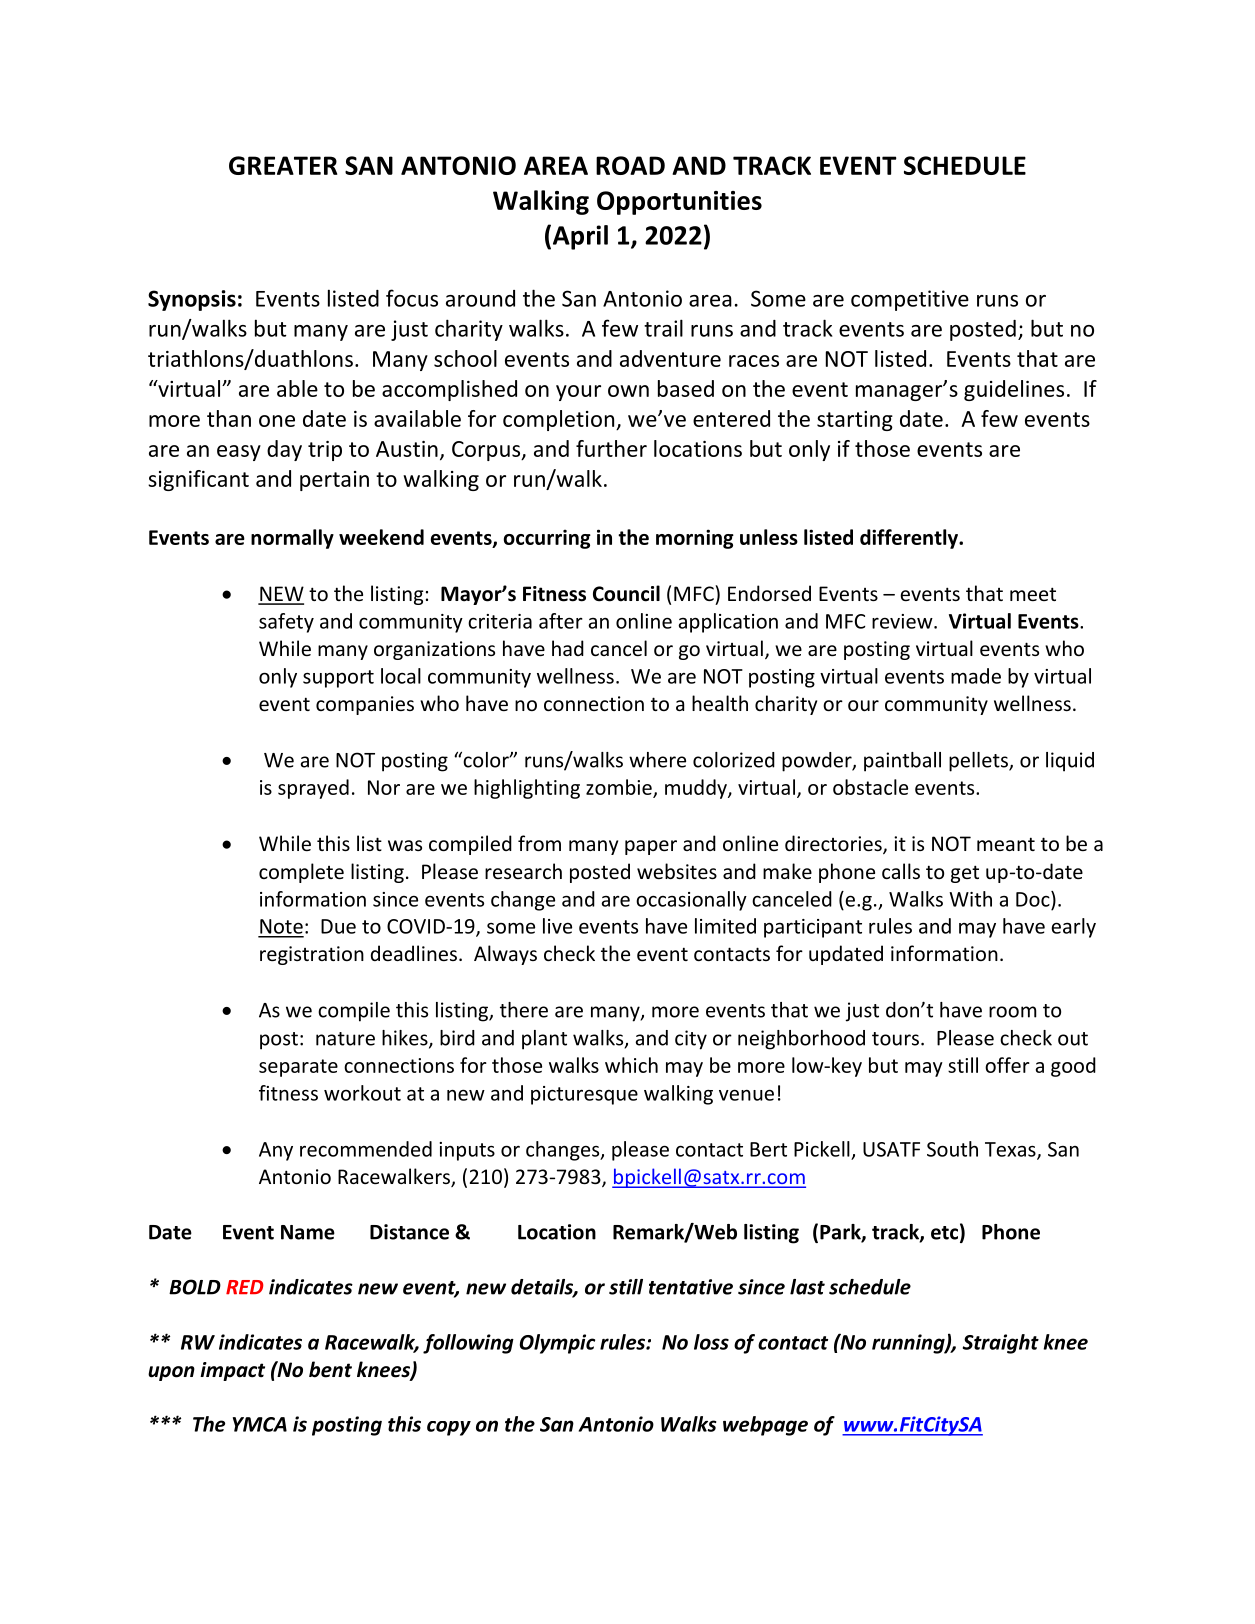  Describe the element at coordinates (630, 165) in the screenshot. I see `ROAD` at that location.
